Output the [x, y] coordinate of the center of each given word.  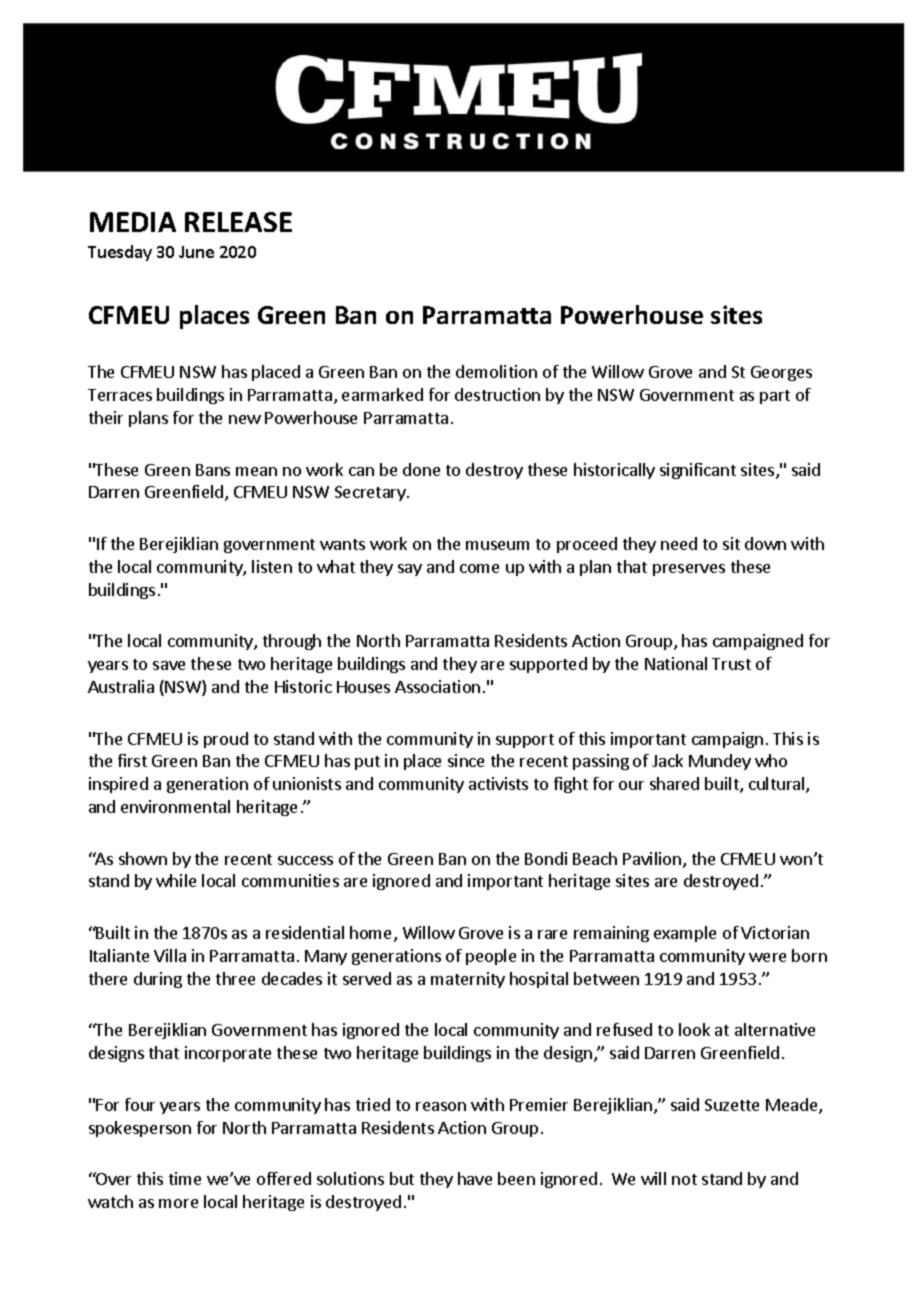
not [684, 1179]
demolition [496, 371]
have [475, 1178]
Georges [781, 373]
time [185, 1178]
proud [226, 740]
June [196, 252]
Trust [731, 664]
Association [437, 686]
